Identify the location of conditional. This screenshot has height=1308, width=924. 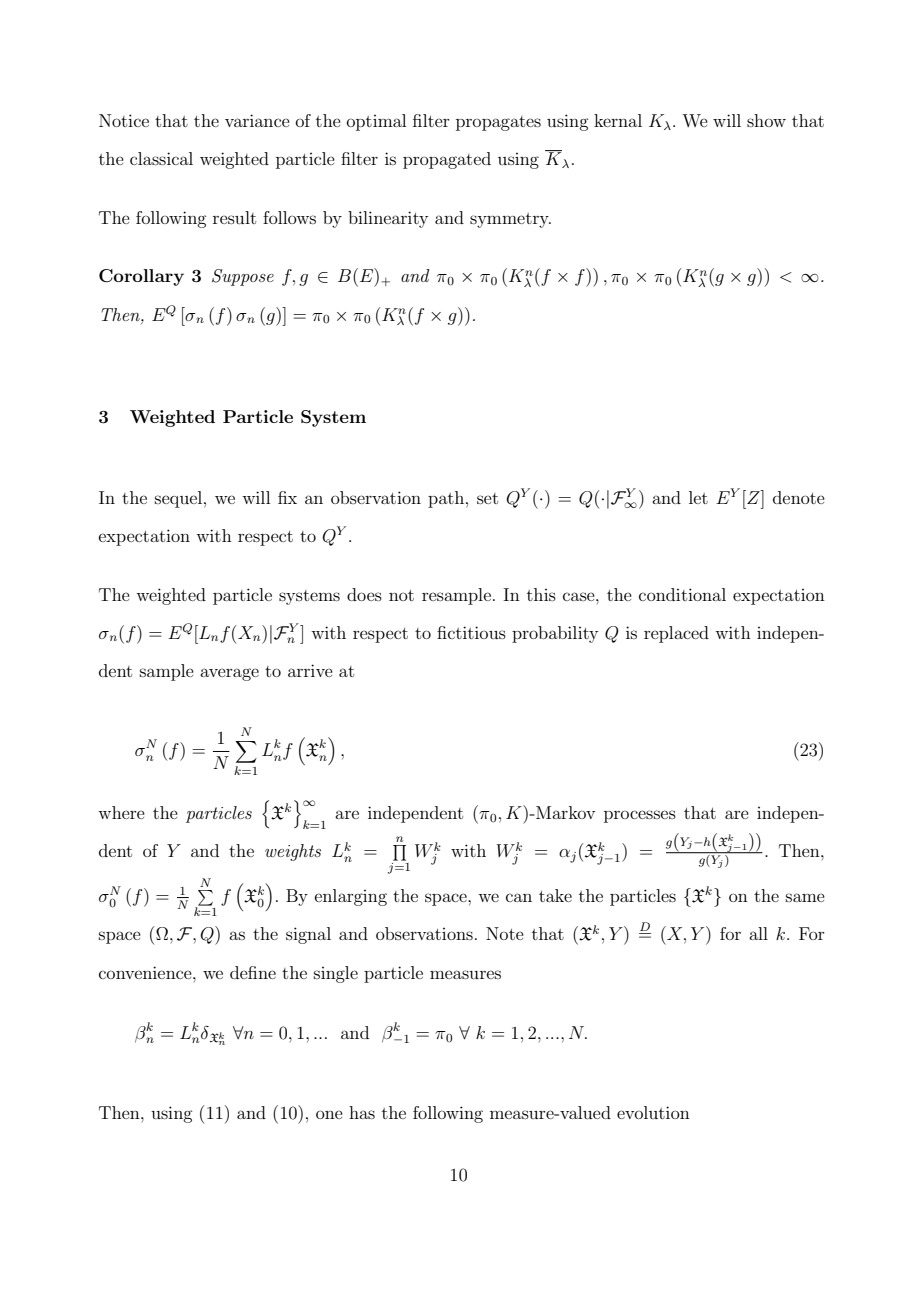
(682, 594).
